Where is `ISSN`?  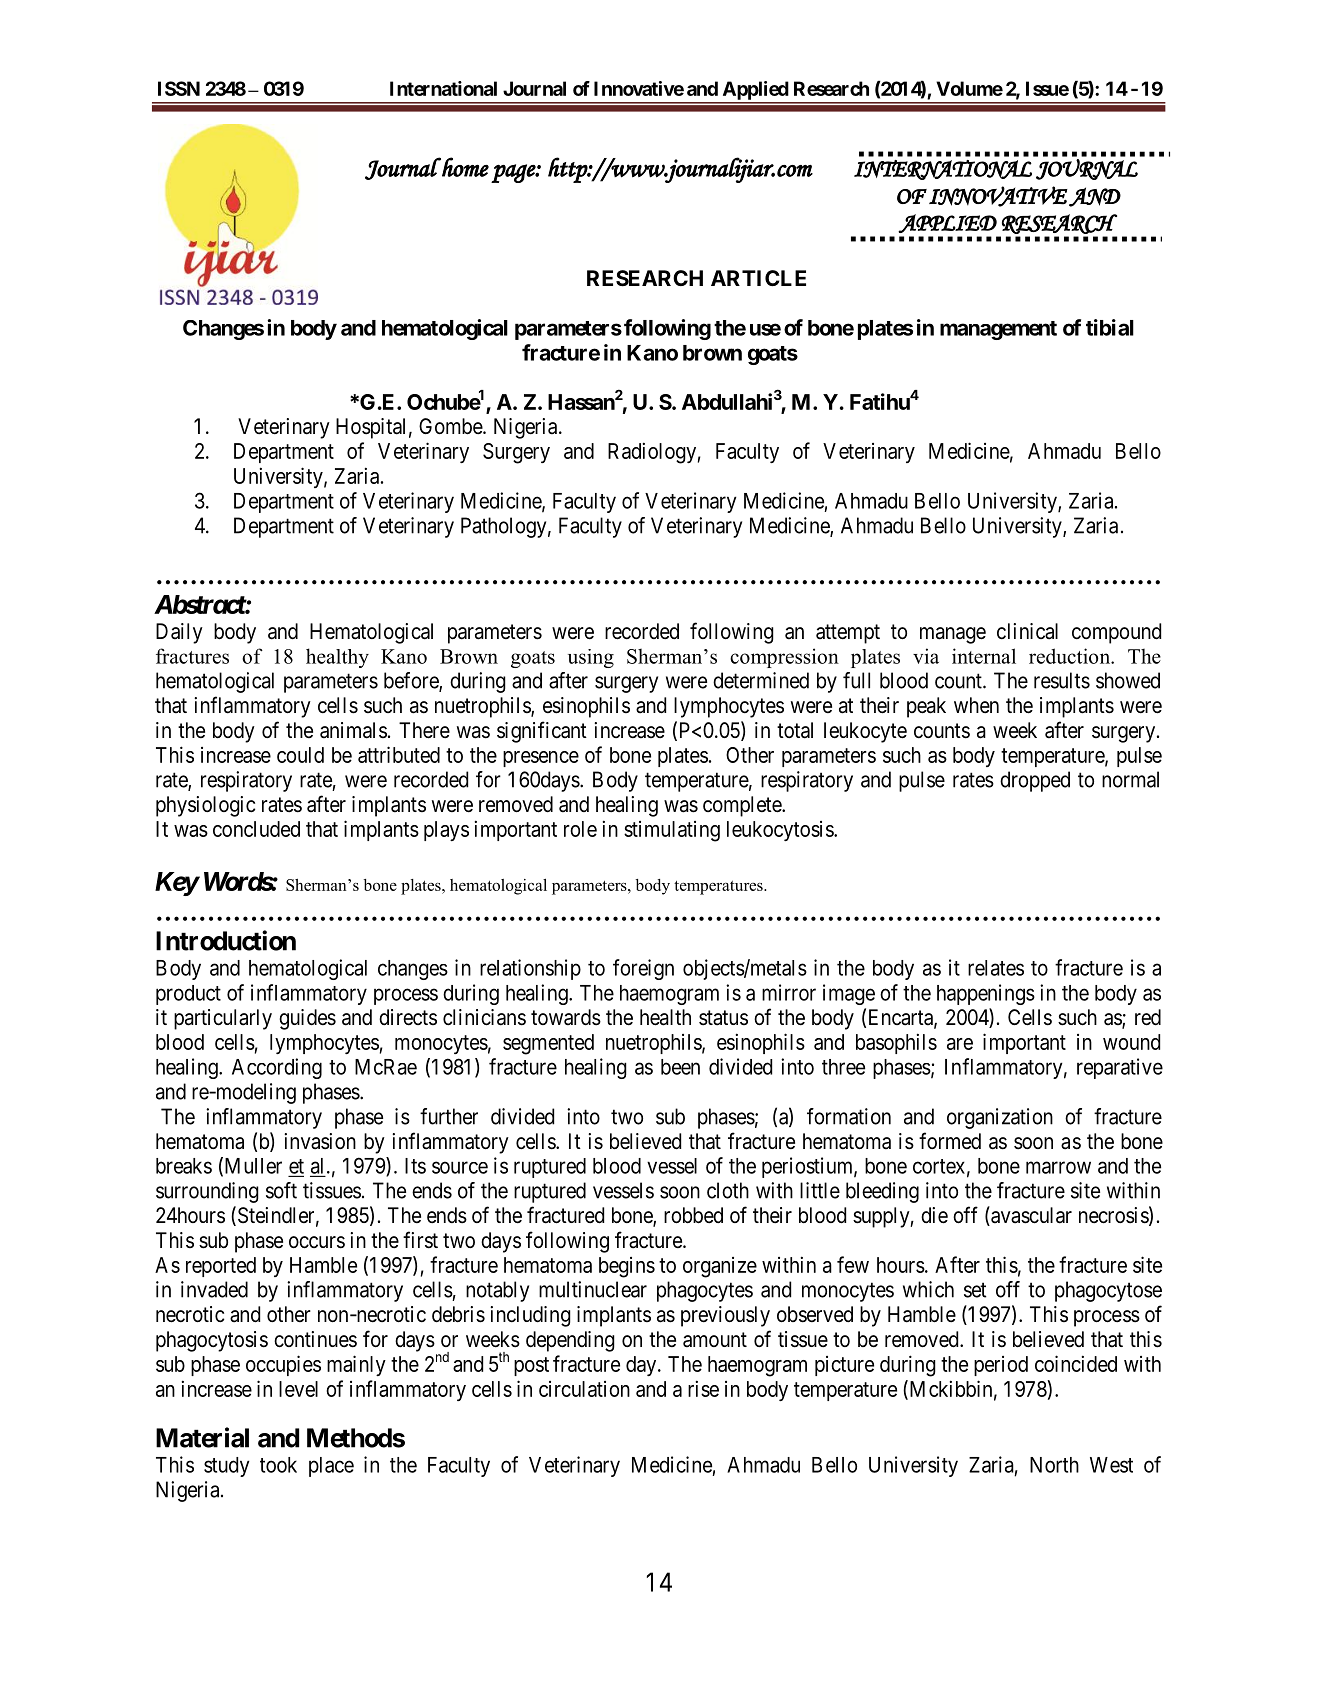
ISSN is located at coordinates (179, 88).
